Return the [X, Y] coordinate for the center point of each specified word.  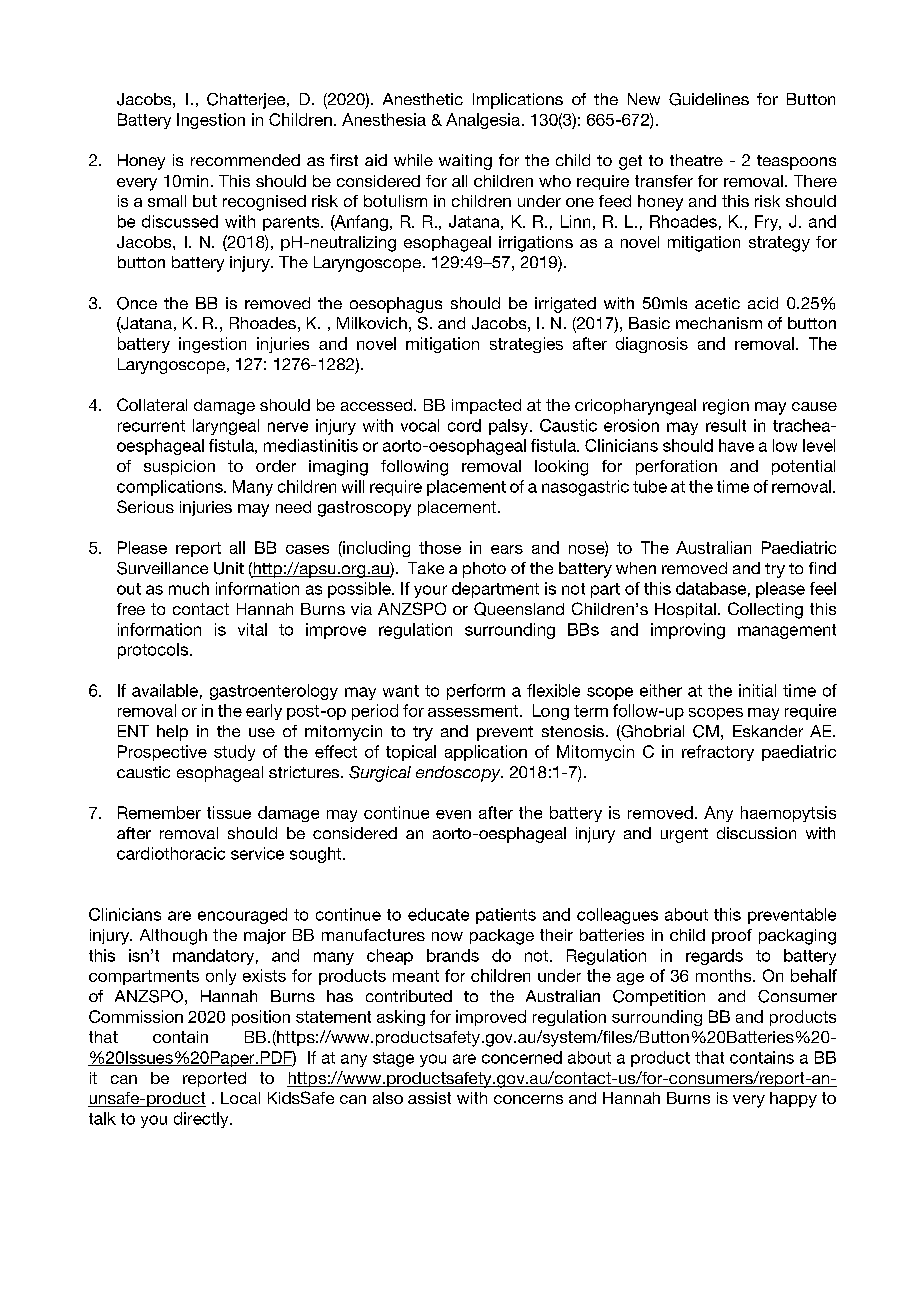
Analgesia [483, 121]
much [189, 588]
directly [202, 1120]
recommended [245, 160]
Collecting [765, 610]
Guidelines [709, 99]
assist [429, 1098]
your [430, 591]
